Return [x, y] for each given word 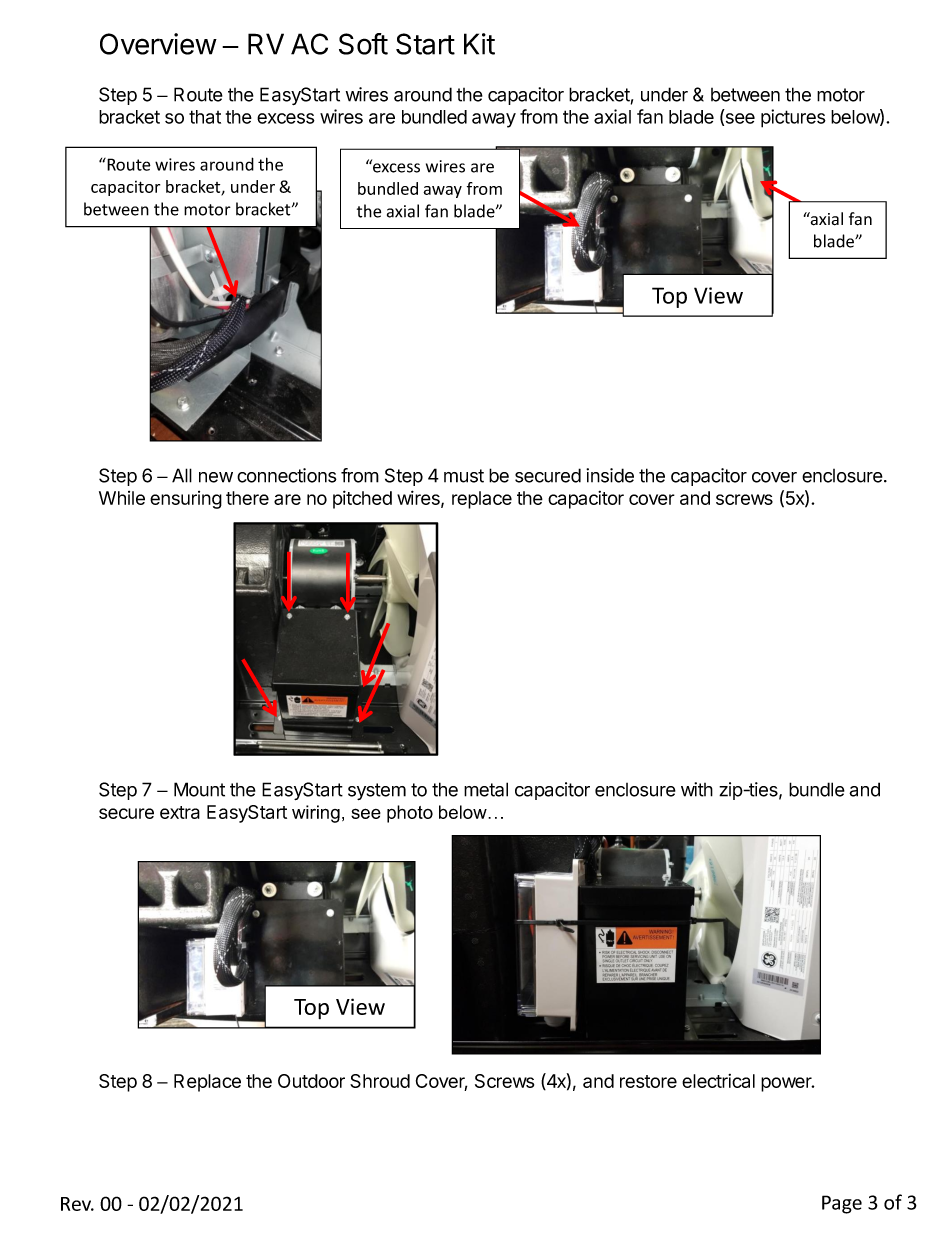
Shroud [380, 1081]
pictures [793, 118]
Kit [479, 44]
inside [610, 475]
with [697, 789]
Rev [77, 1204]
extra [180, 812]
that [205, 117]
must [464, 476]
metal [486, 789]
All [182, 475]
